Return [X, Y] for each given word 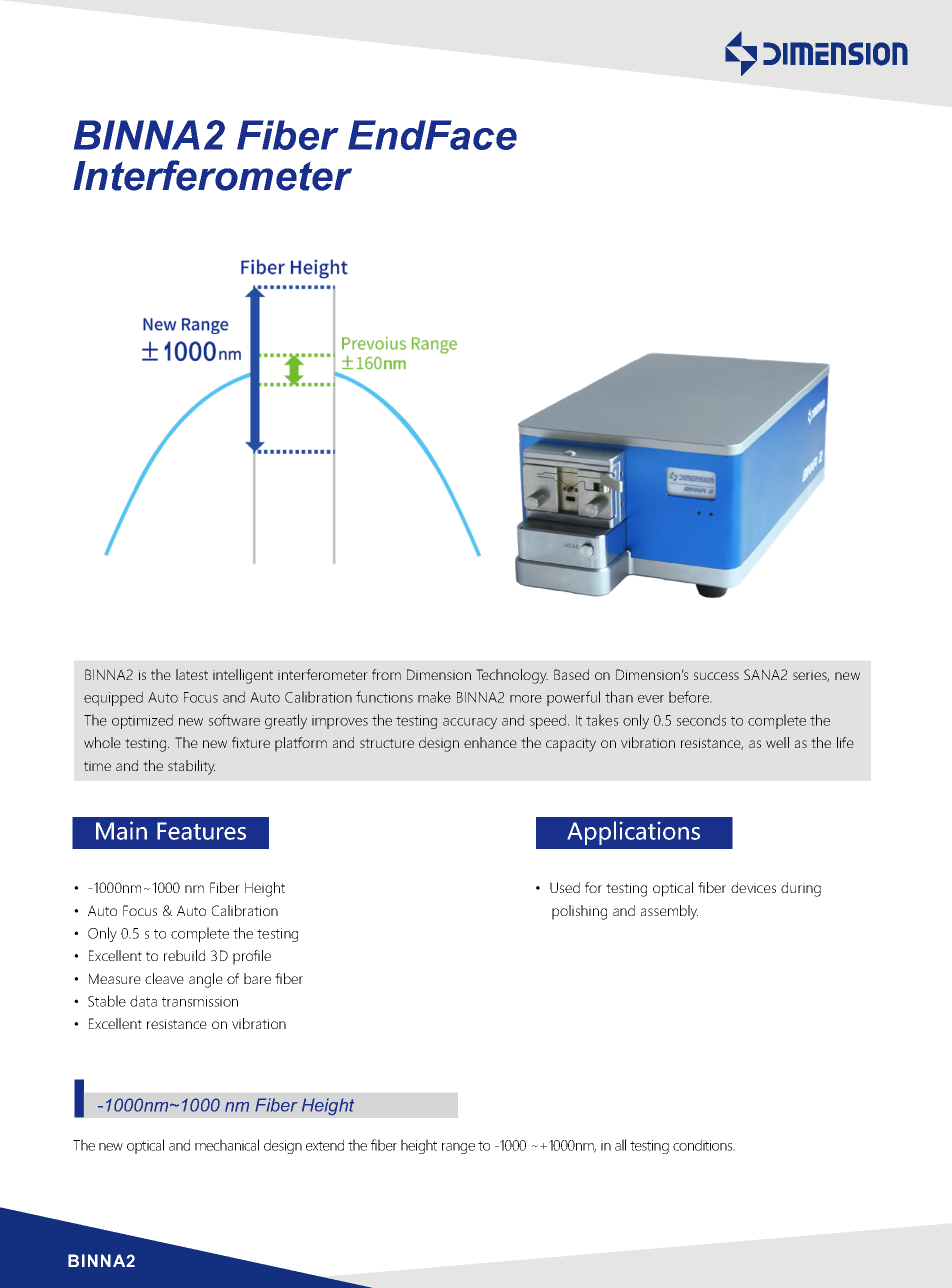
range [458, 1148]
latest [192, 674]
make [434, 697]
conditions [704, 1145]
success [716, 676]
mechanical [227, 1145]
